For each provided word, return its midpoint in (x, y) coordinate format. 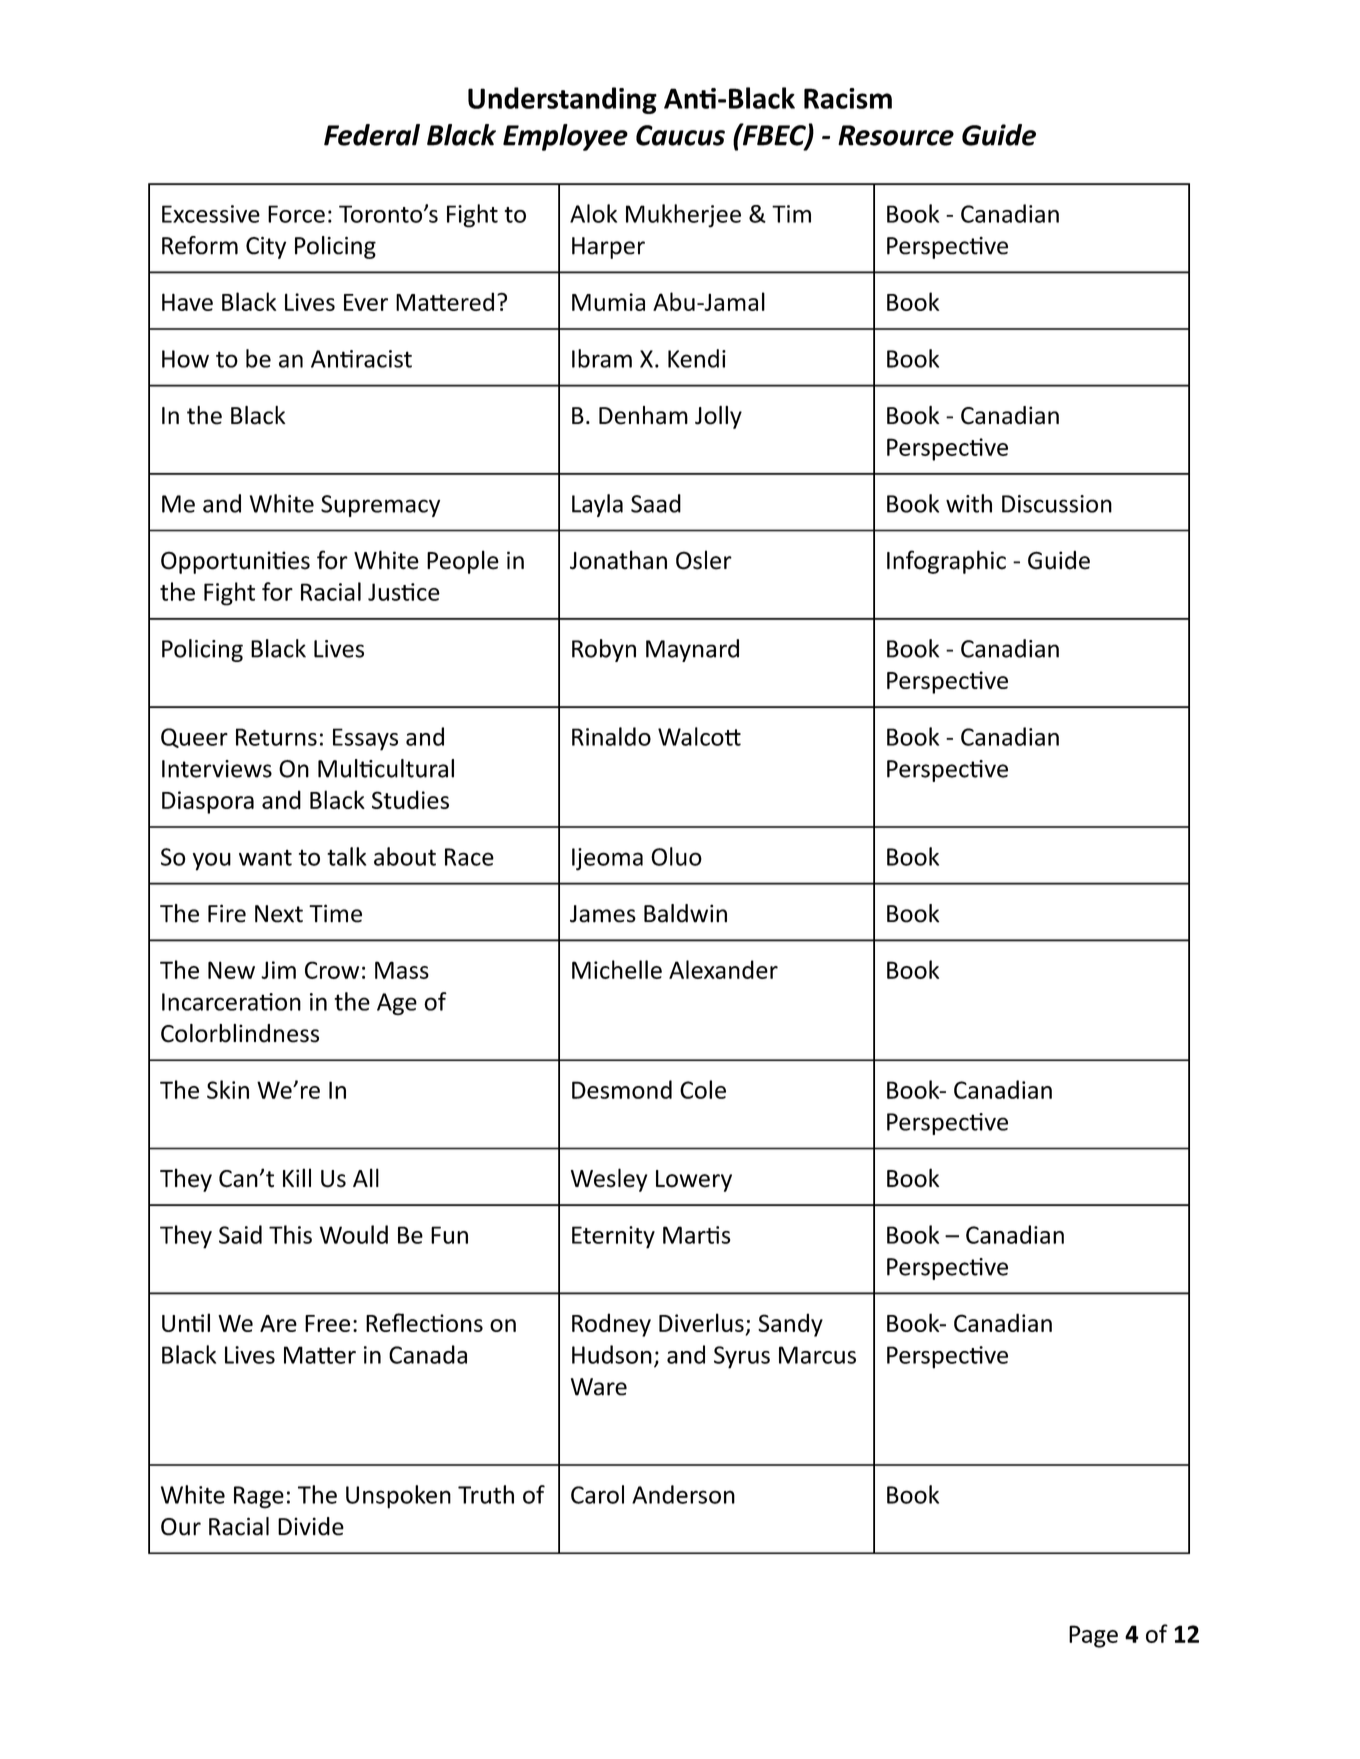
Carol (597, 1494)
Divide (311, 1526)
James (603, 914)
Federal (372, 135)
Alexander (723, 969)
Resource (896, 135)
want (265, 858)
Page (1093, 1636)
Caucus (680, 135)
